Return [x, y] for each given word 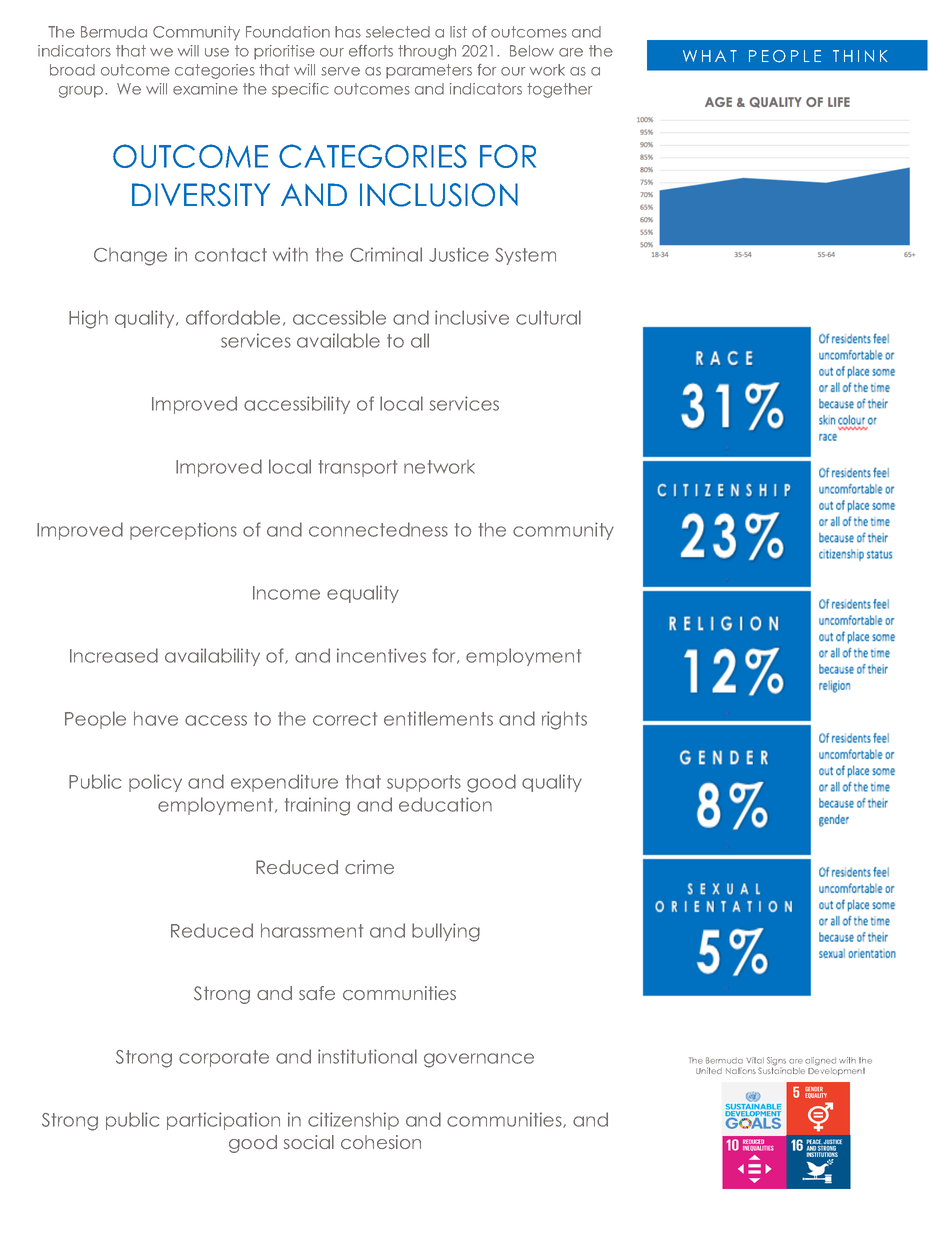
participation [223, 1121]
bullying [446, 932]
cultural [548, 317]
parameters [429, 71]
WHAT [710, 56]
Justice [459, 254]
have [156, 718]
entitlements [438, 718]
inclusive [472, 317]
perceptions [183, 531]
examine [205, 89]
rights [564, 720]
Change [130, 257]
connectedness [378, 529]
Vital [755, 1060]
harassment [312, 930]
